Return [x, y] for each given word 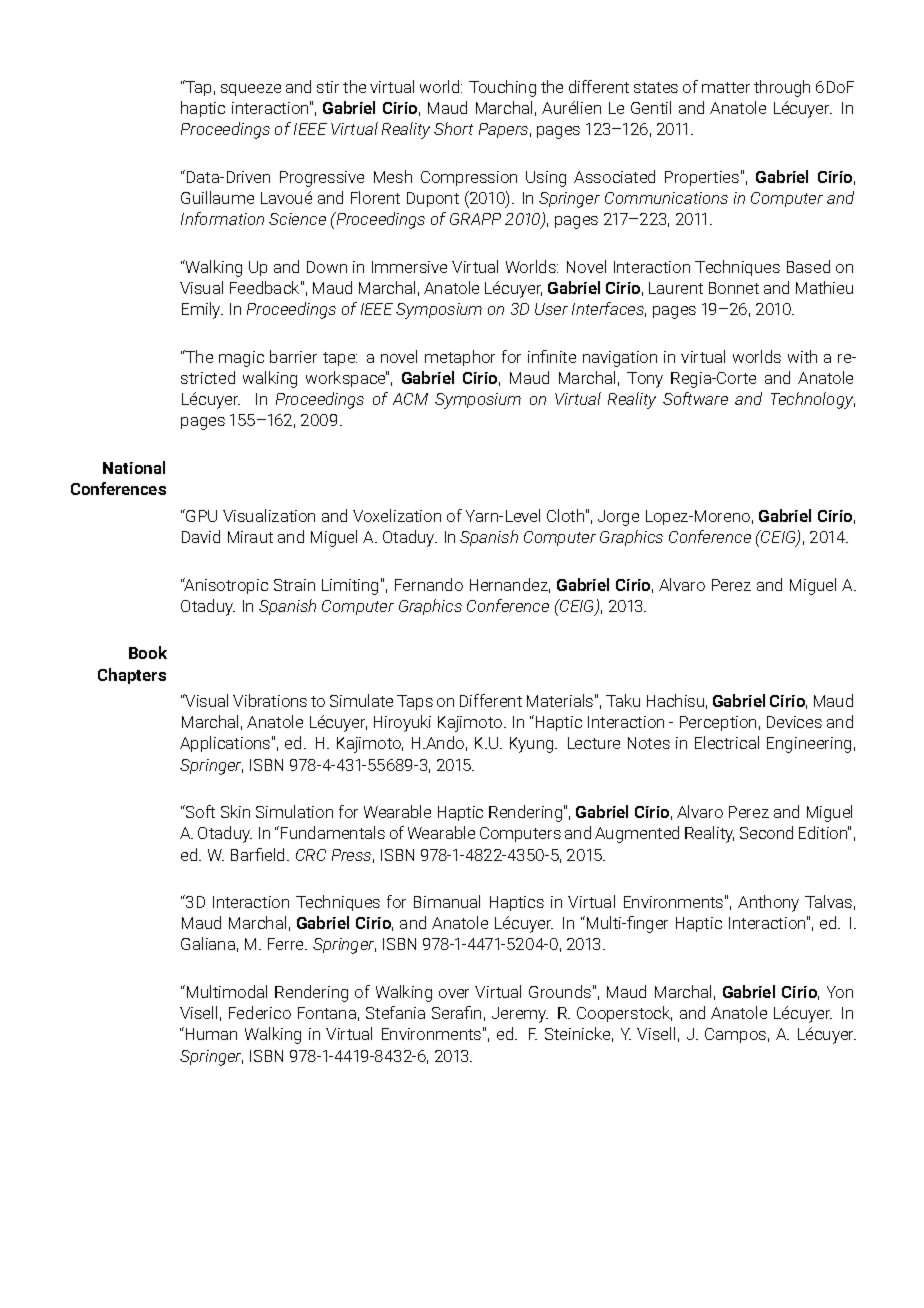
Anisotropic [225, 586]
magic [241, 359]
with [802, 356]
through [782, 88]
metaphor [460, 358]
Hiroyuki [402, 723]
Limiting [350, 587]
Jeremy [520, 1015]
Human [210, 1033]
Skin [235, 811]
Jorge [618, 518]
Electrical [727, 742]
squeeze [251, 90]
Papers [503, 130]
